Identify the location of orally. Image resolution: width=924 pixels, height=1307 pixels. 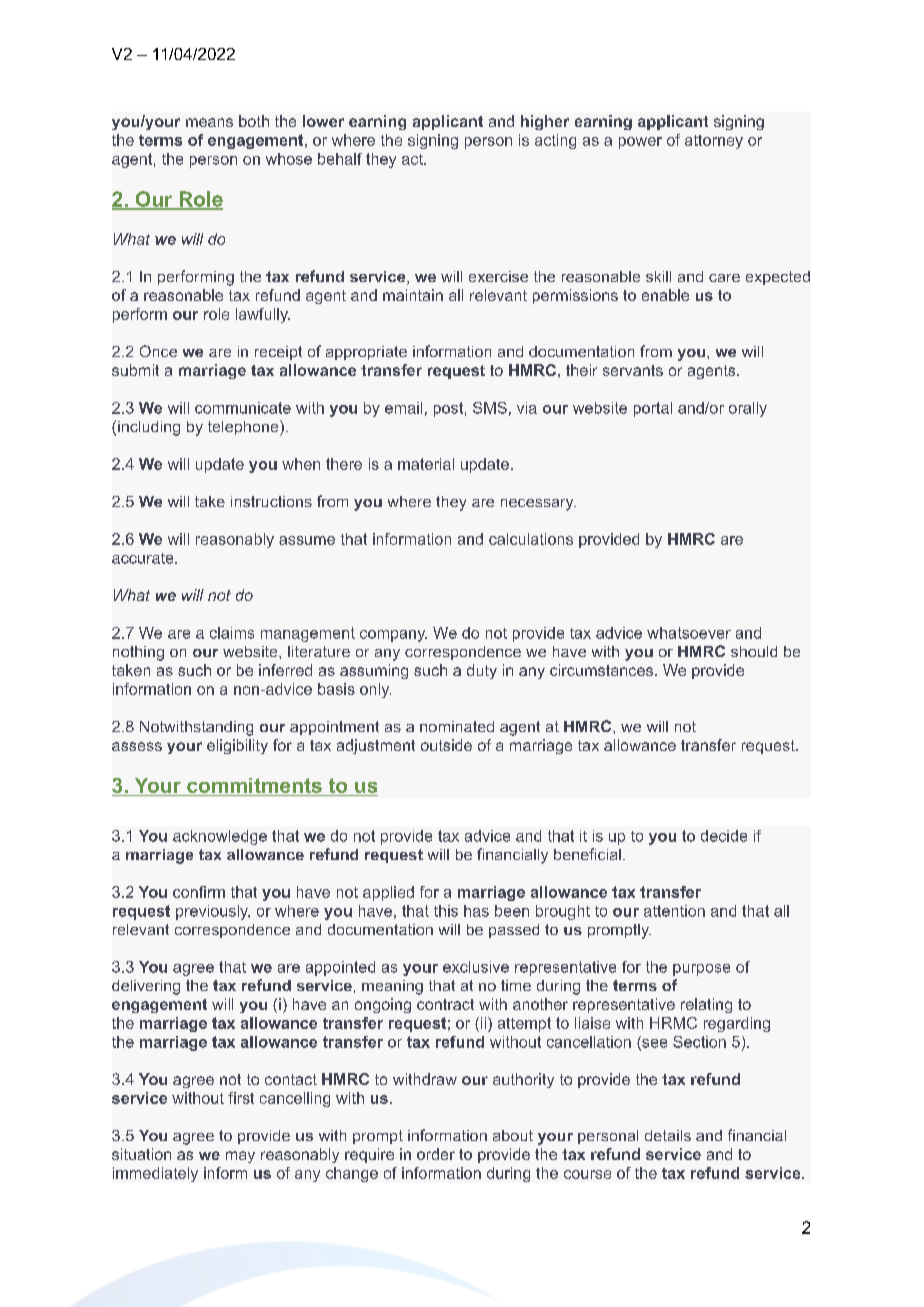
(748, 409).
